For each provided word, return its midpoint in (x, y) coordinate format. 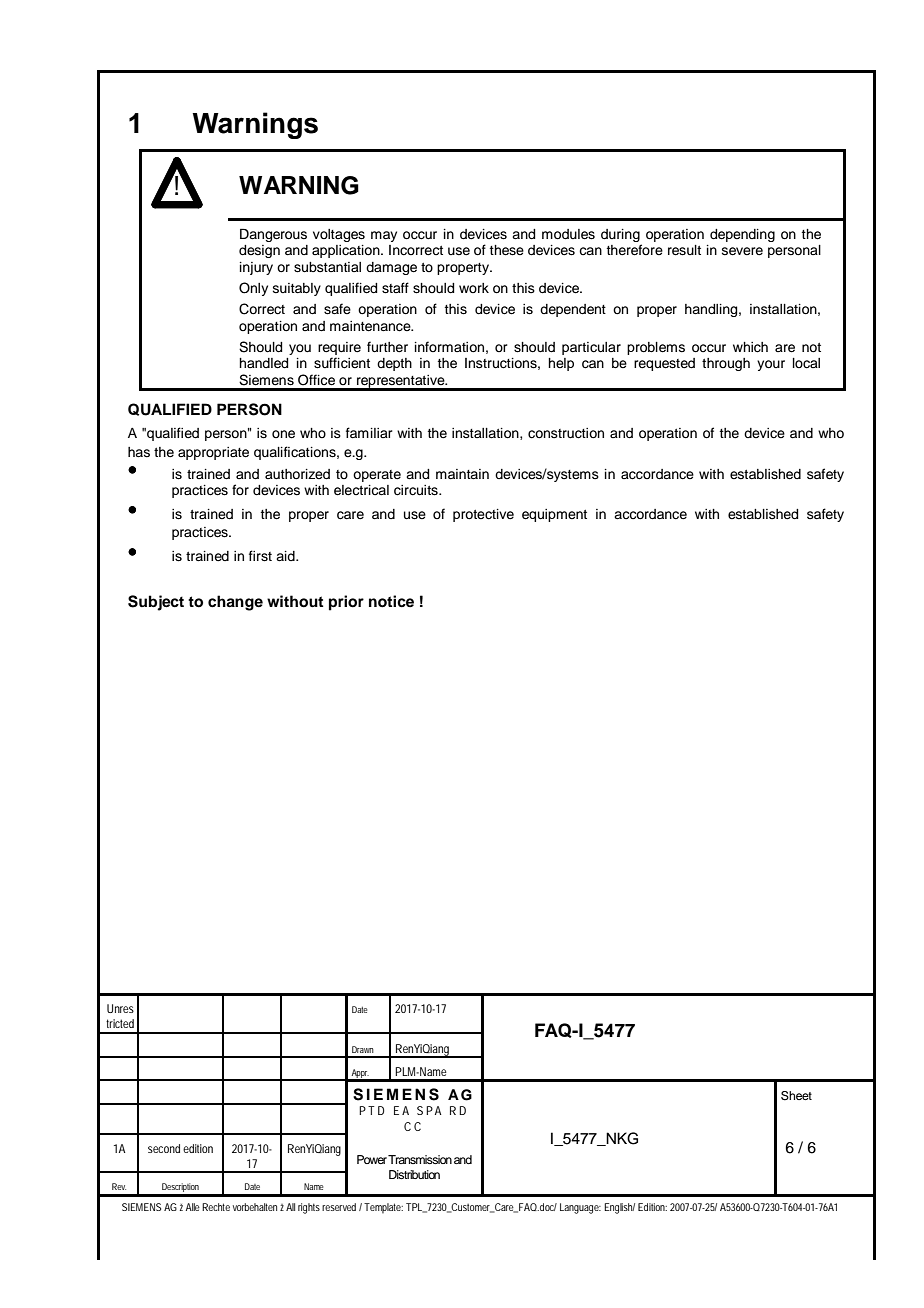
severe (742, 251)
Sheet (796, 1096)
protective (483, 515)
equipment (554, 515)
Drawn (363, 1049)
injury (256, 268)
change (235, 603)
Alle (193, 1207)
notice (391, 601)
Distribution (414, 1174)
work (474, 288)
